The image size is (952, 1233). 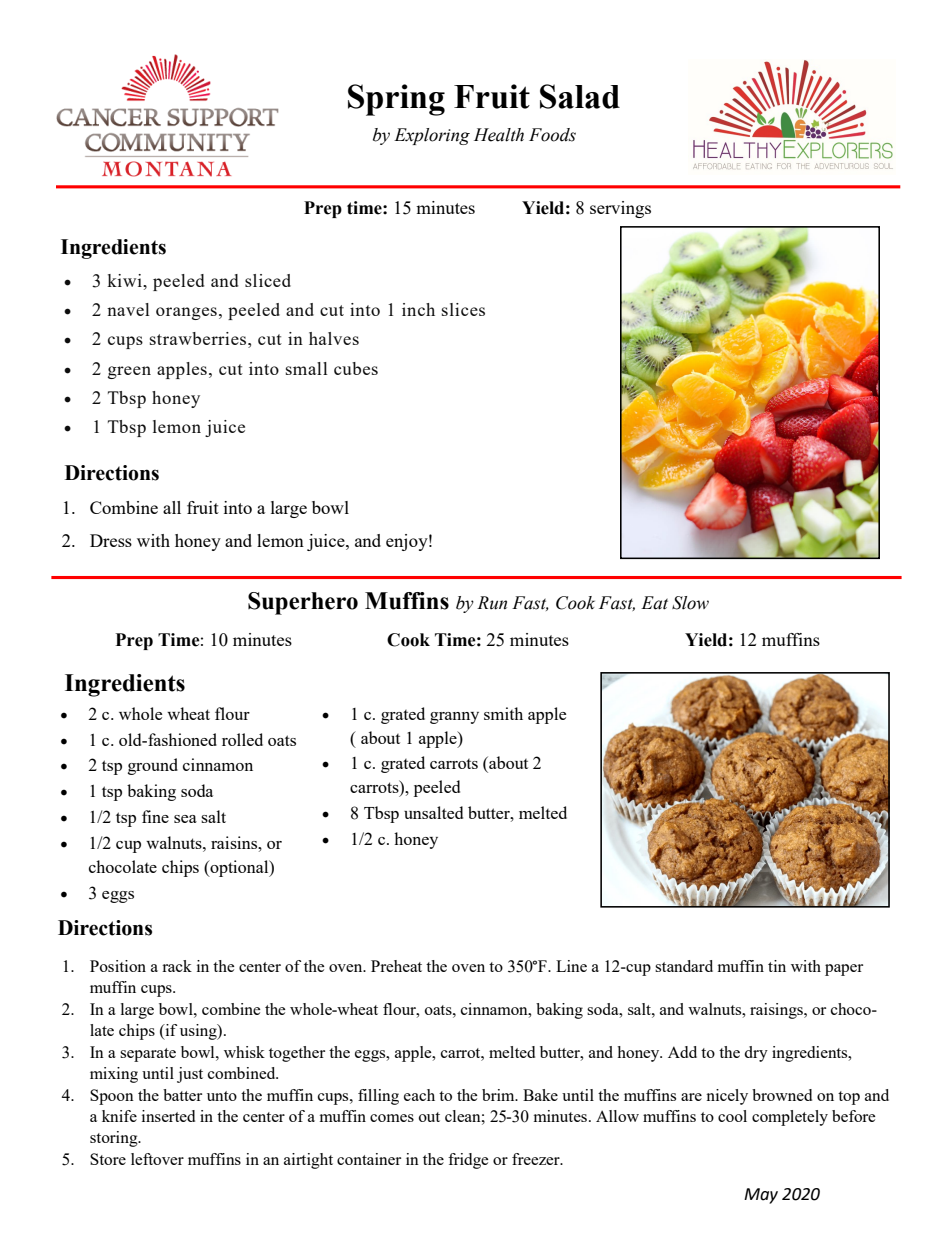 I want to click on leftover, so click(x=157, y=1159).
